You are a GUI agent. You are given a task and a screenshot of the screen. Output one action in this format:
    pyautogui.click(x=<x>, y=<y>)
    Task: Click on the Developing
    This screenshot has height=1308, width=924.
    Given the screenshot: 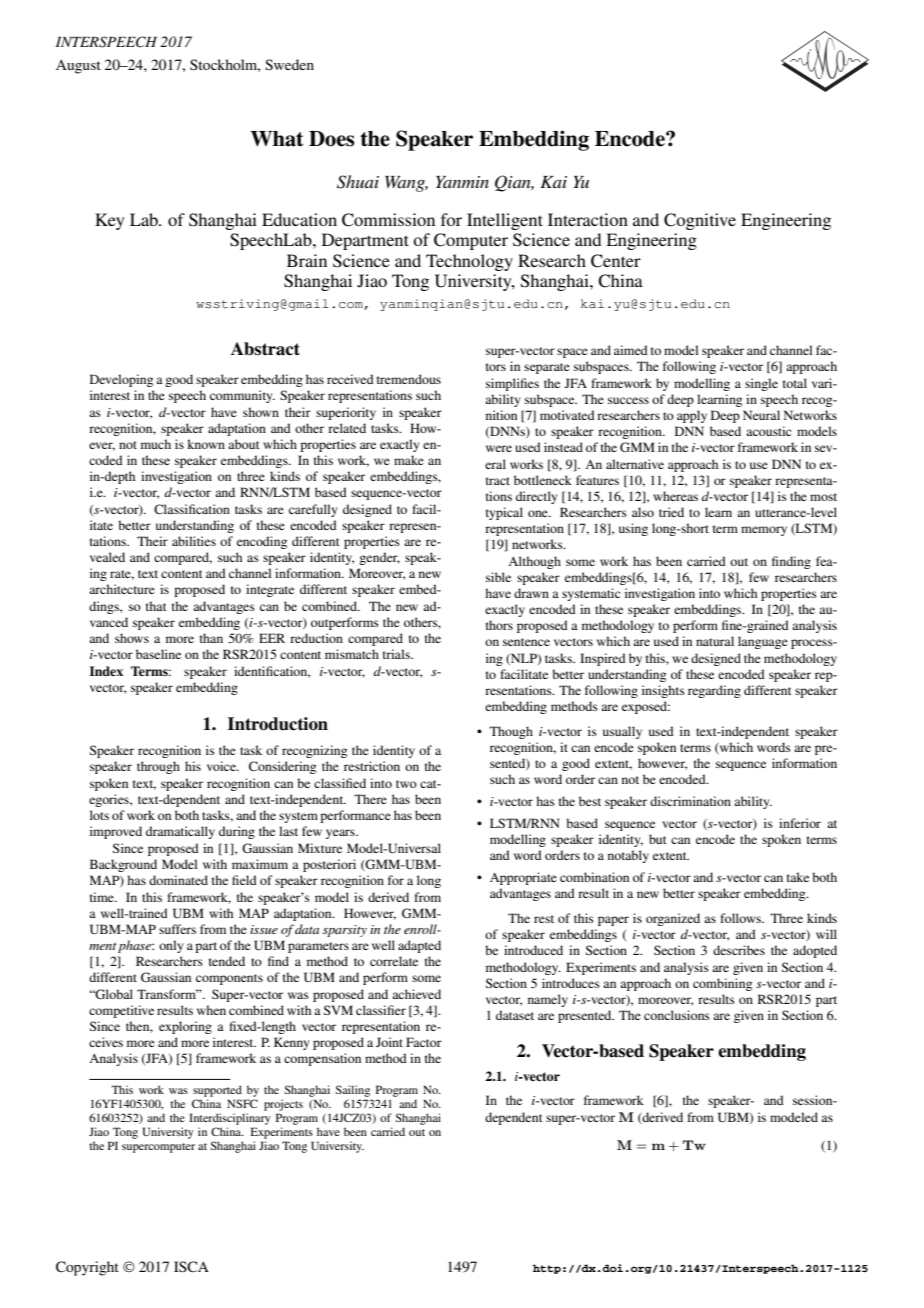 What is the action you would take?
    pyautogui.click(x=121, y=380)
